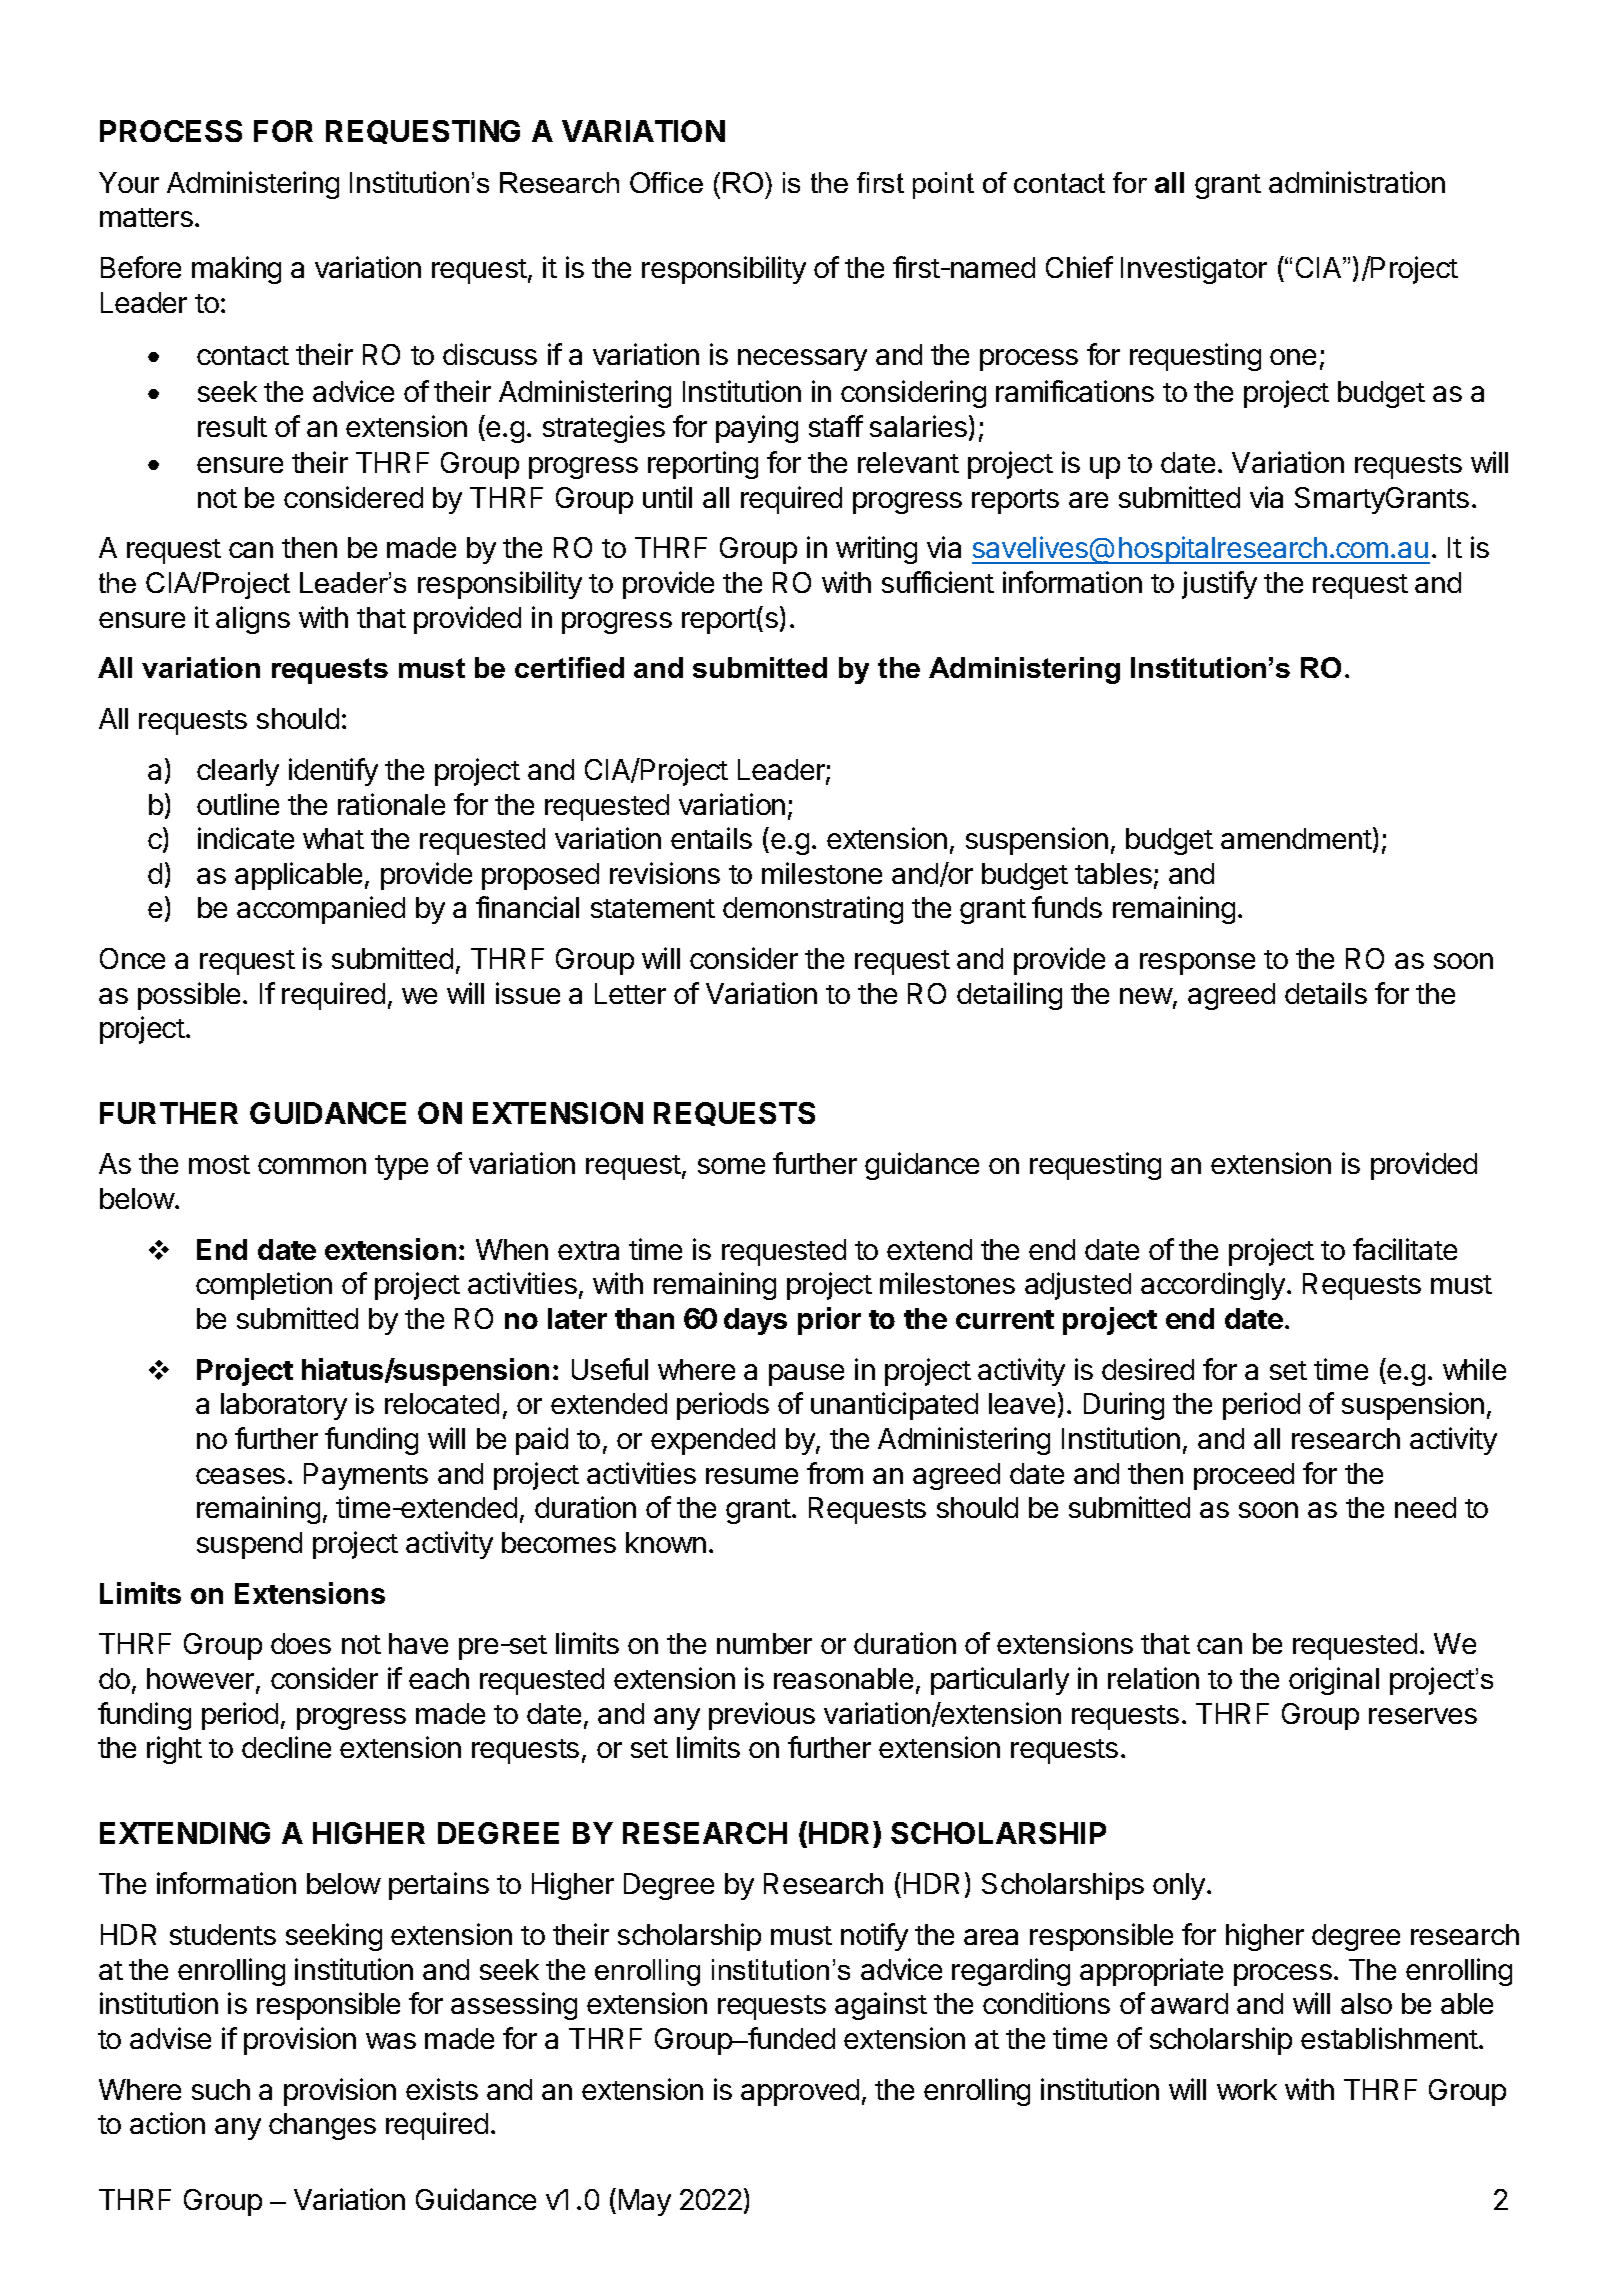 The height and width of the document is (2294, 1622). What do you see at coordinates (711, 838) in the document?
I see `entails` at bounding box center [711, 838].
